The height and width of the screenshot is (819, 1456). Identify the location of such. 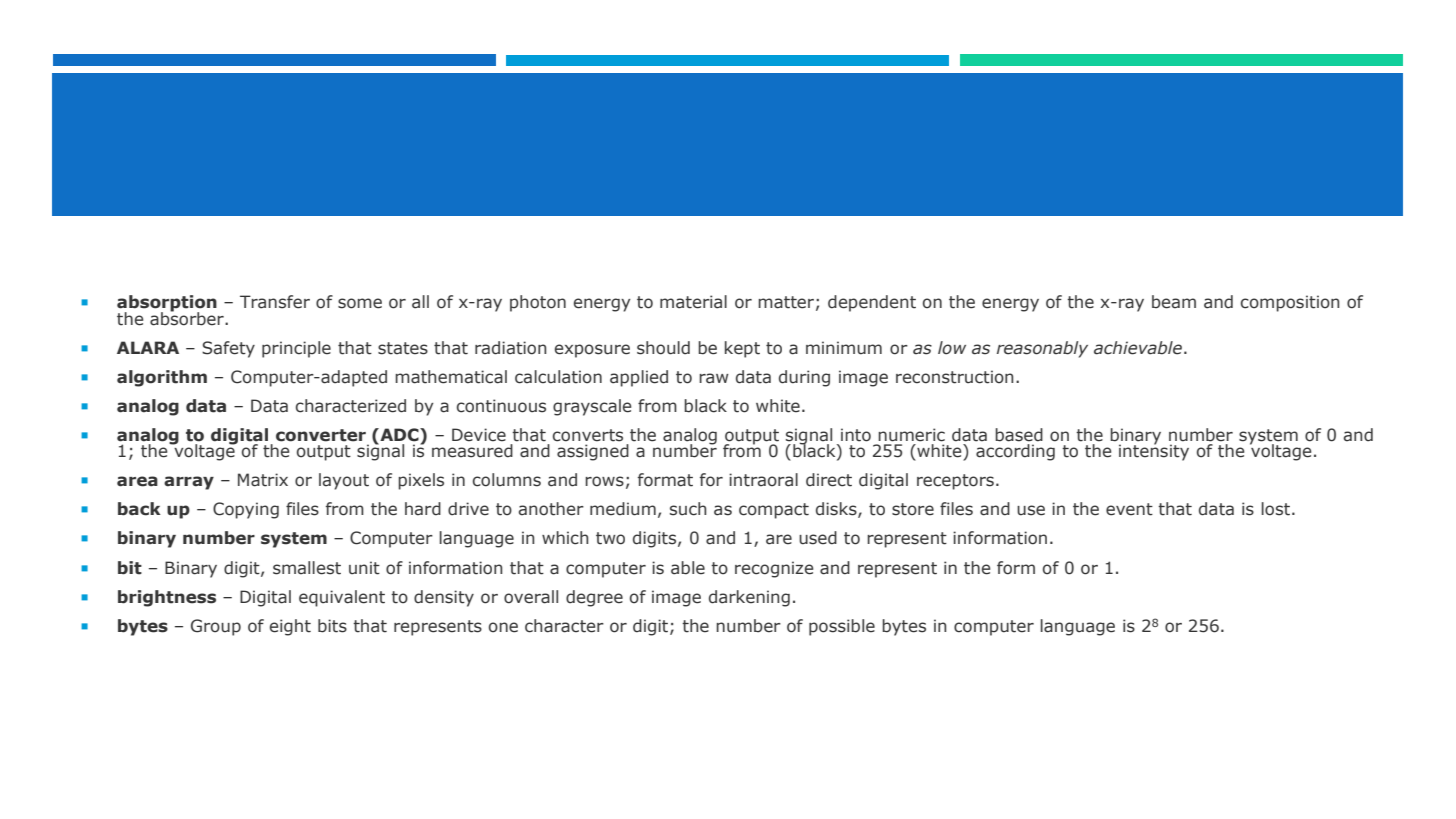
(688, 509).
